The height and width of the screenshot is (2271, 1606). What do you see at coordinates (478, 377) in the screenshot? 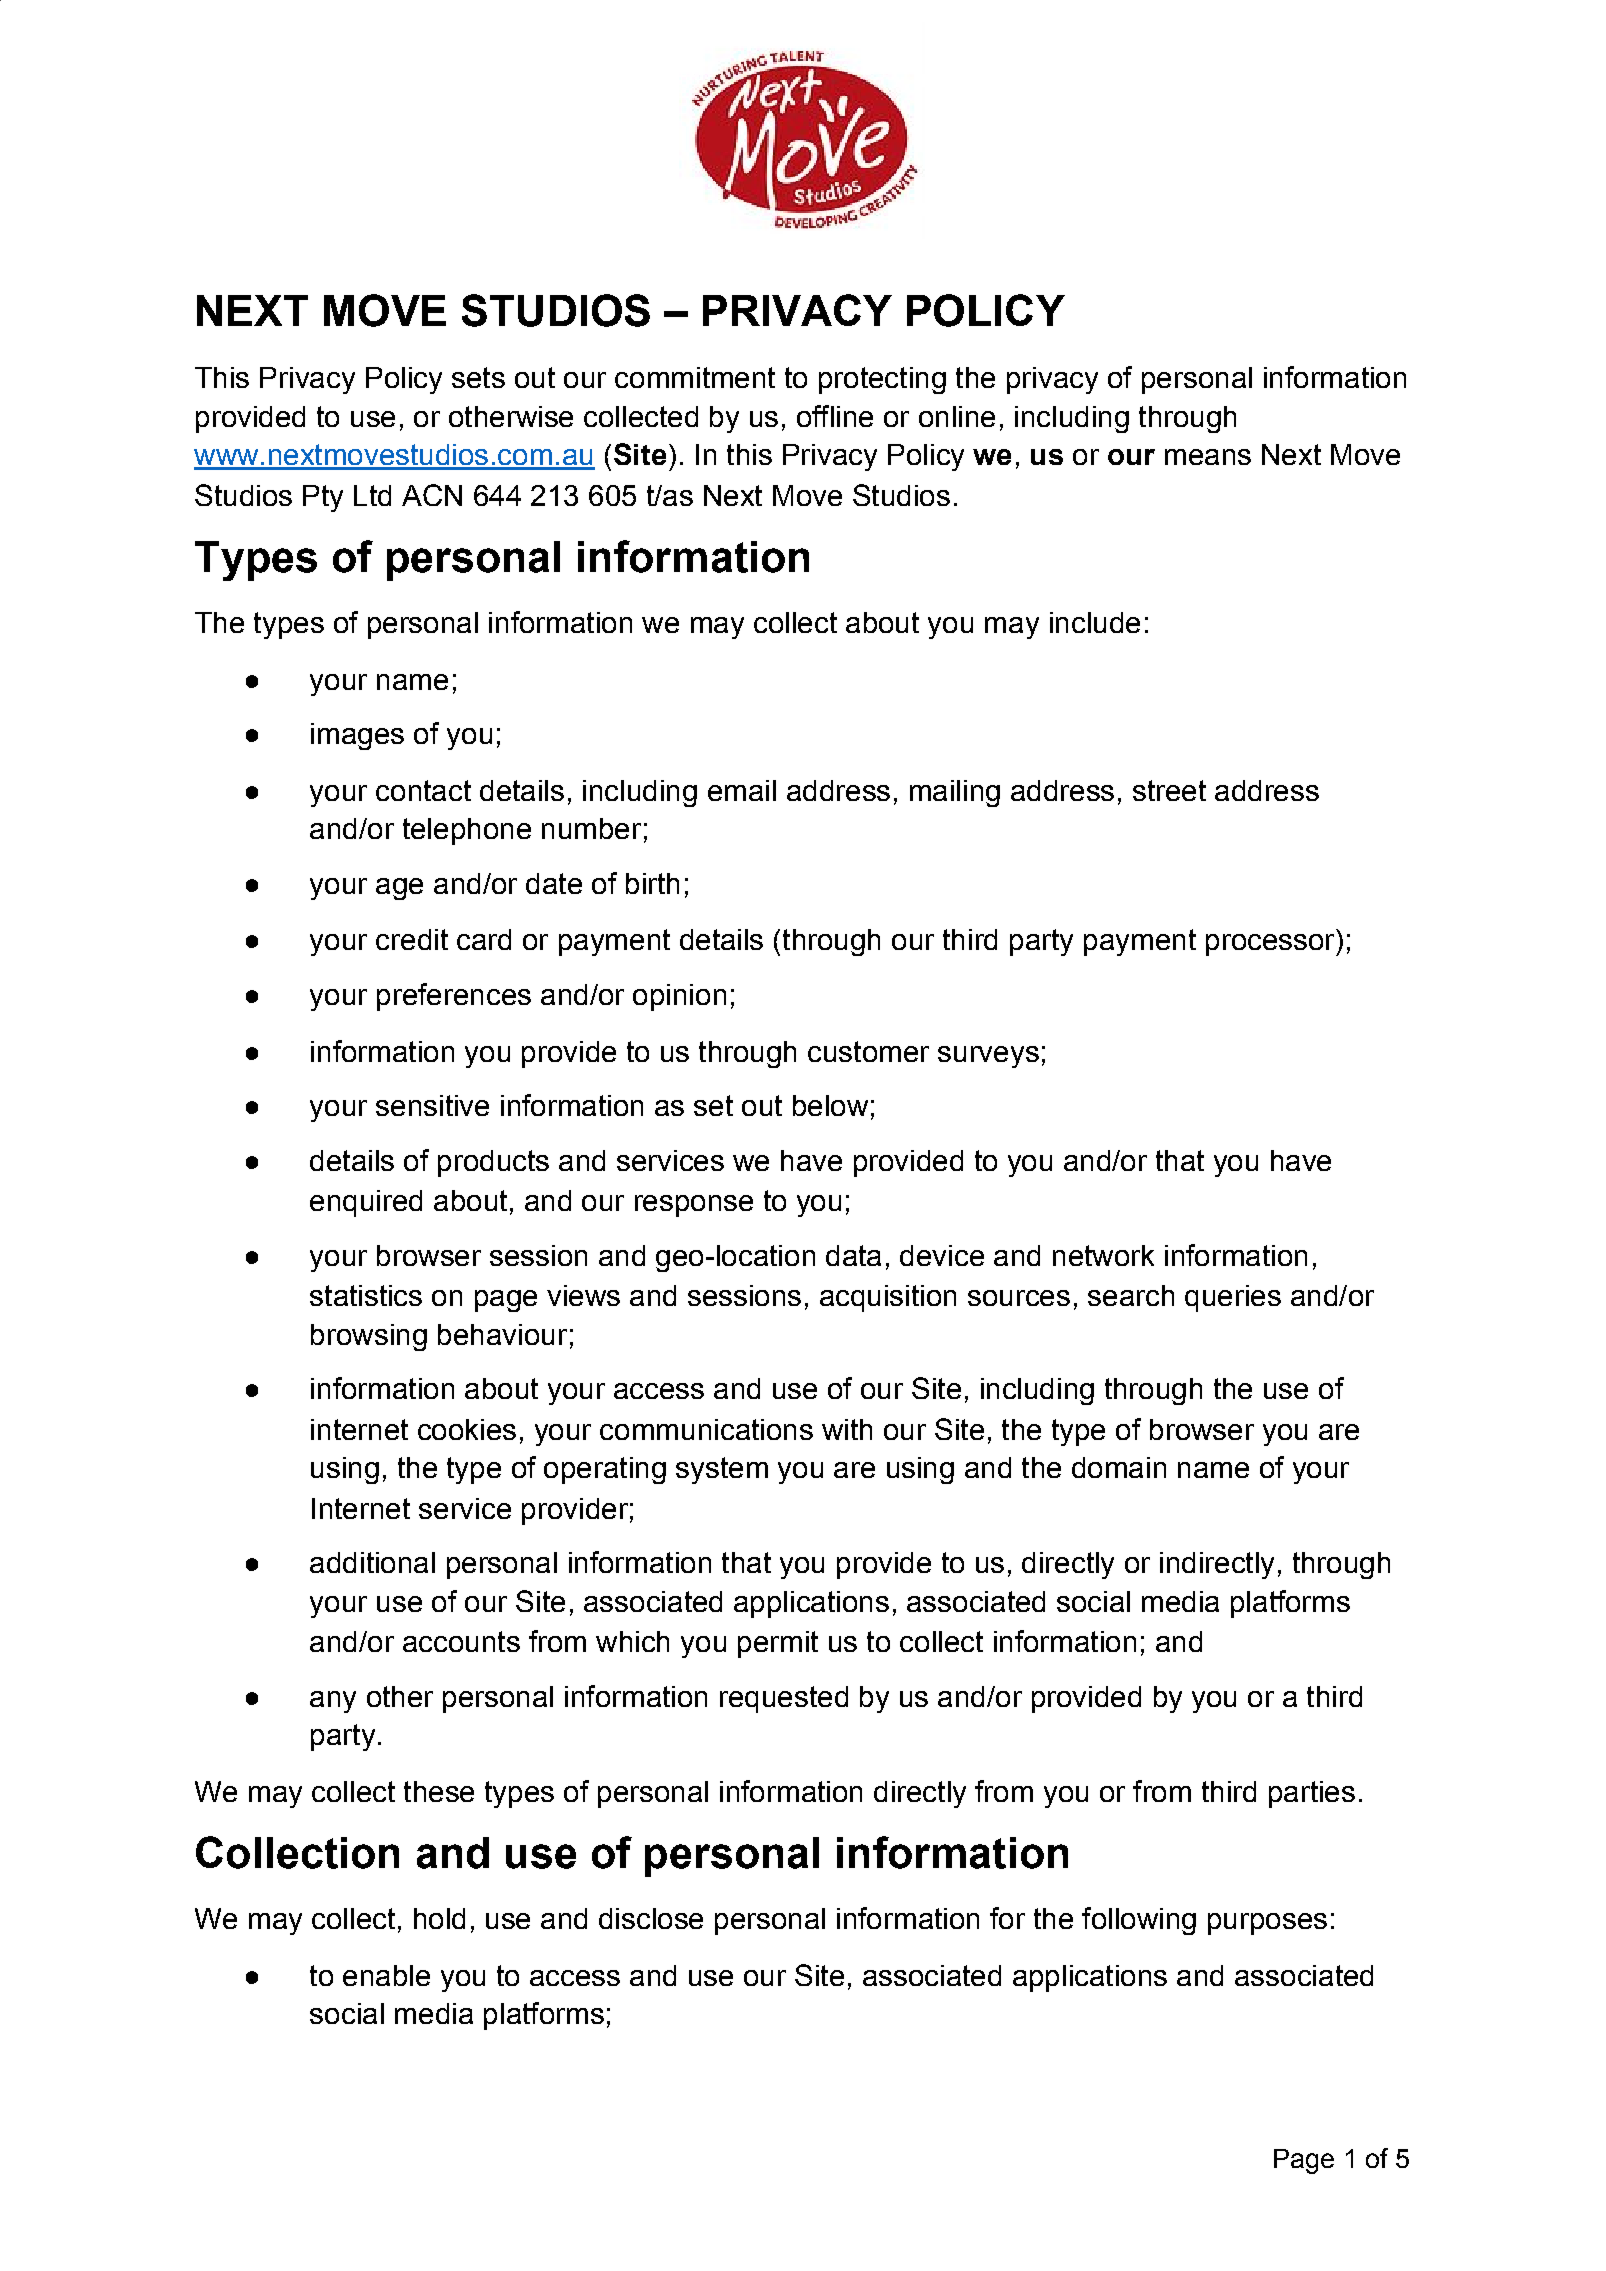
I see `sets` at bounding box center [478, 377].
